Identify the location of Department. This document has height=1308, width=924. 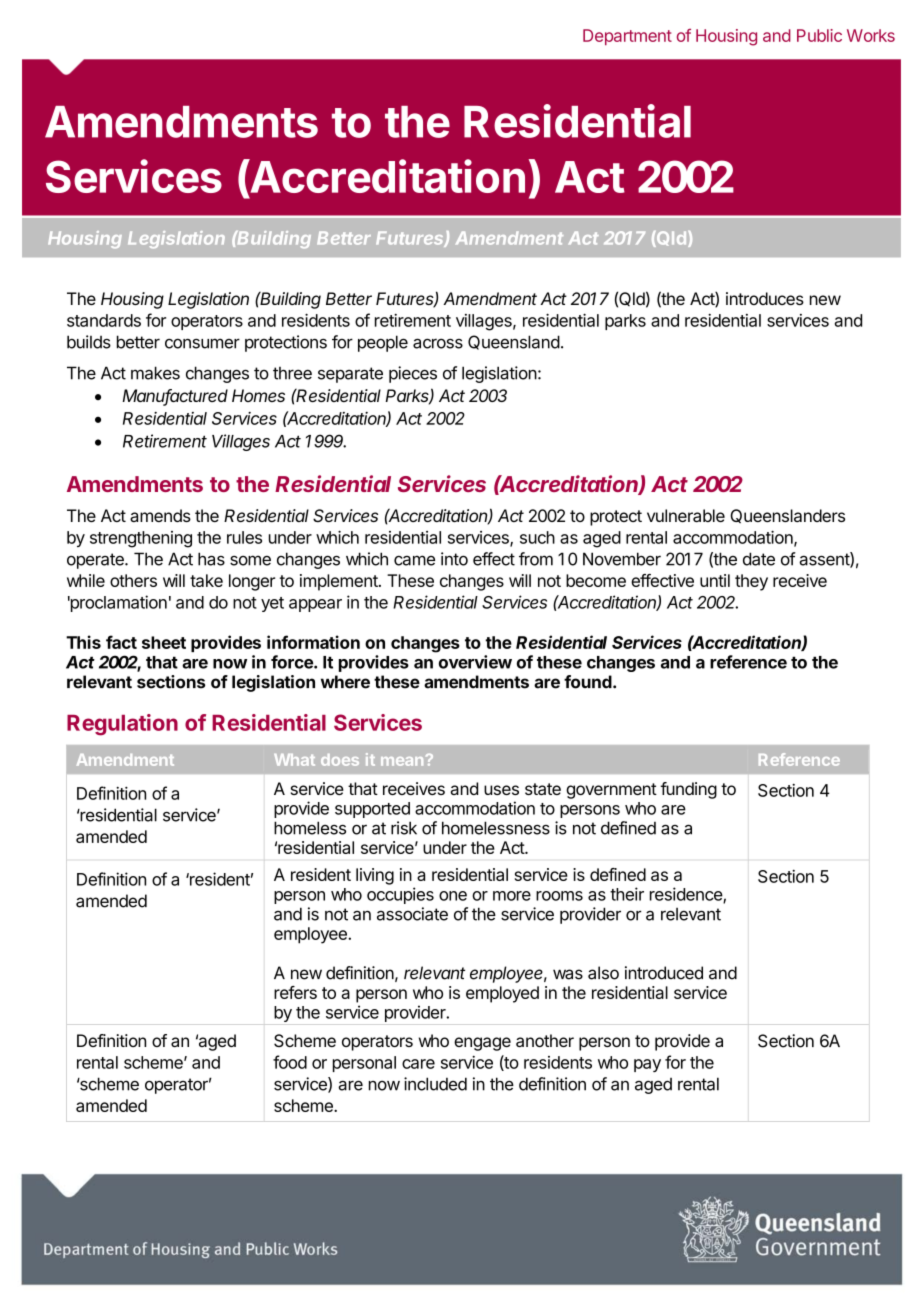
(627, 37).
